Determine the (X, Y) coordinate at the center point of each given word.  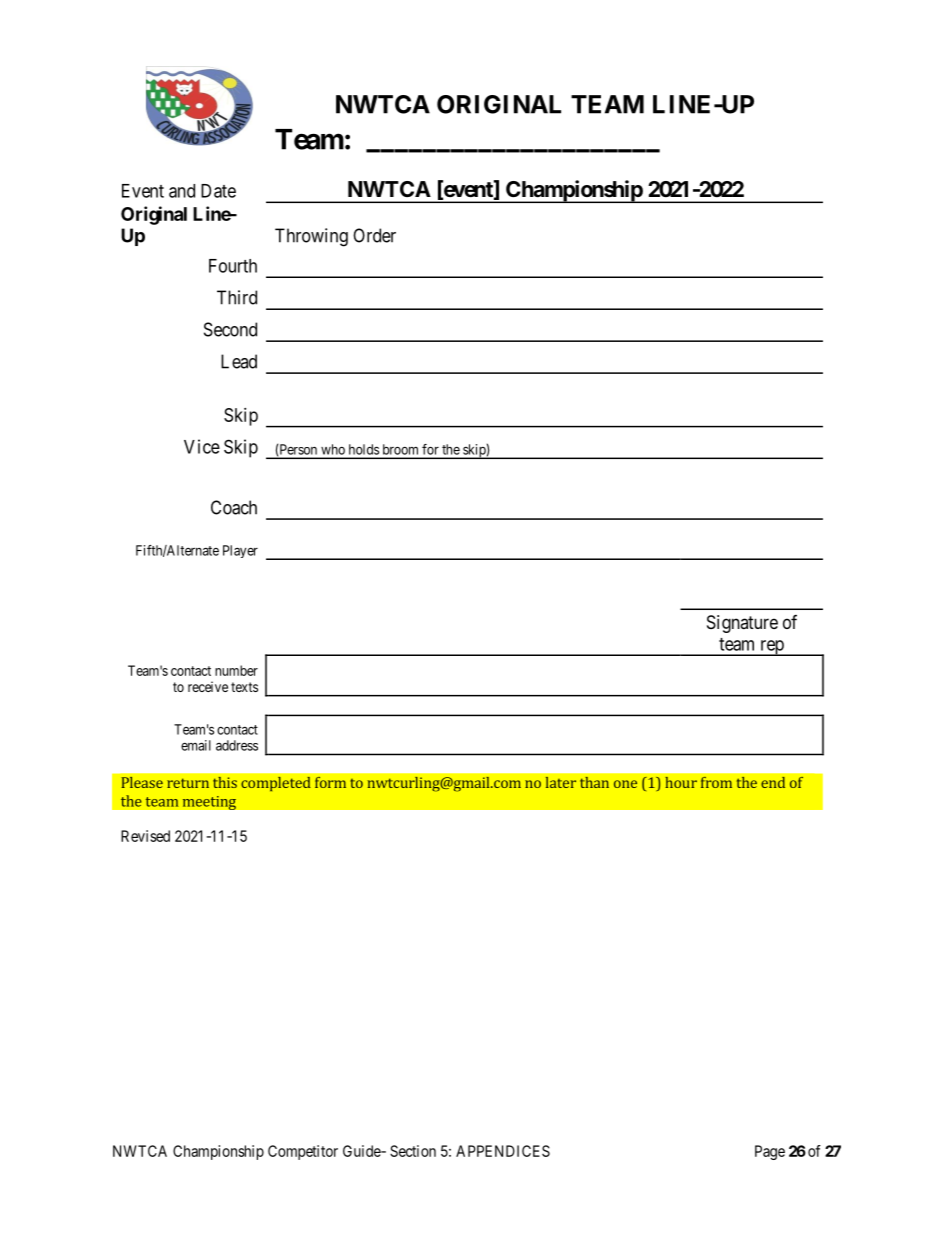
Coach (234, 507)
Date (218, 191)
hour (681, 782)
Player (240, 551)
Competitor (303, 1152)
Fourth (233, 266)
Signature (742, 624)
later (561, 782)
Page (770, 1152)
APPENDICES (503, 1151)
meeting (209, 803)
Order (374, 235)
